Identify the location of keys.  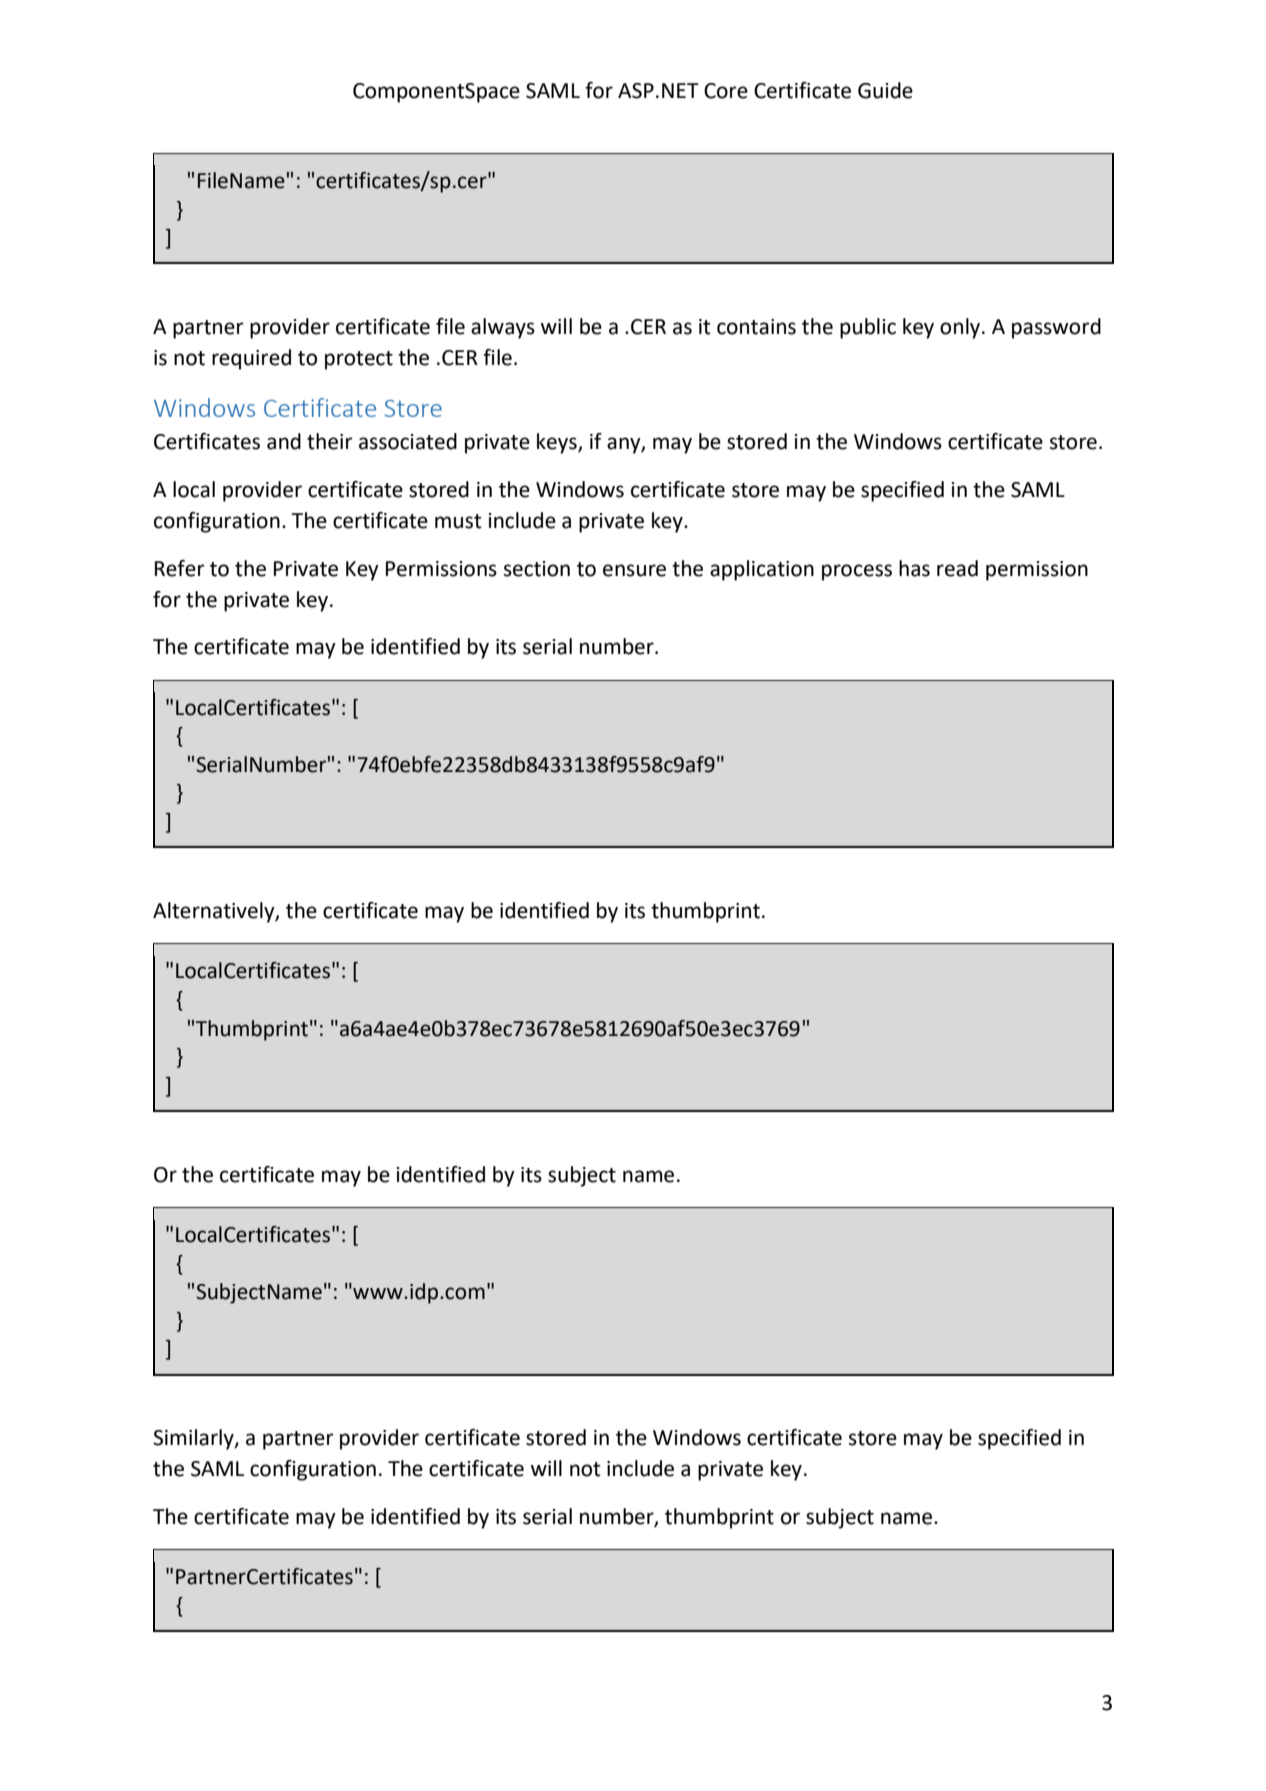
(558, 443).
